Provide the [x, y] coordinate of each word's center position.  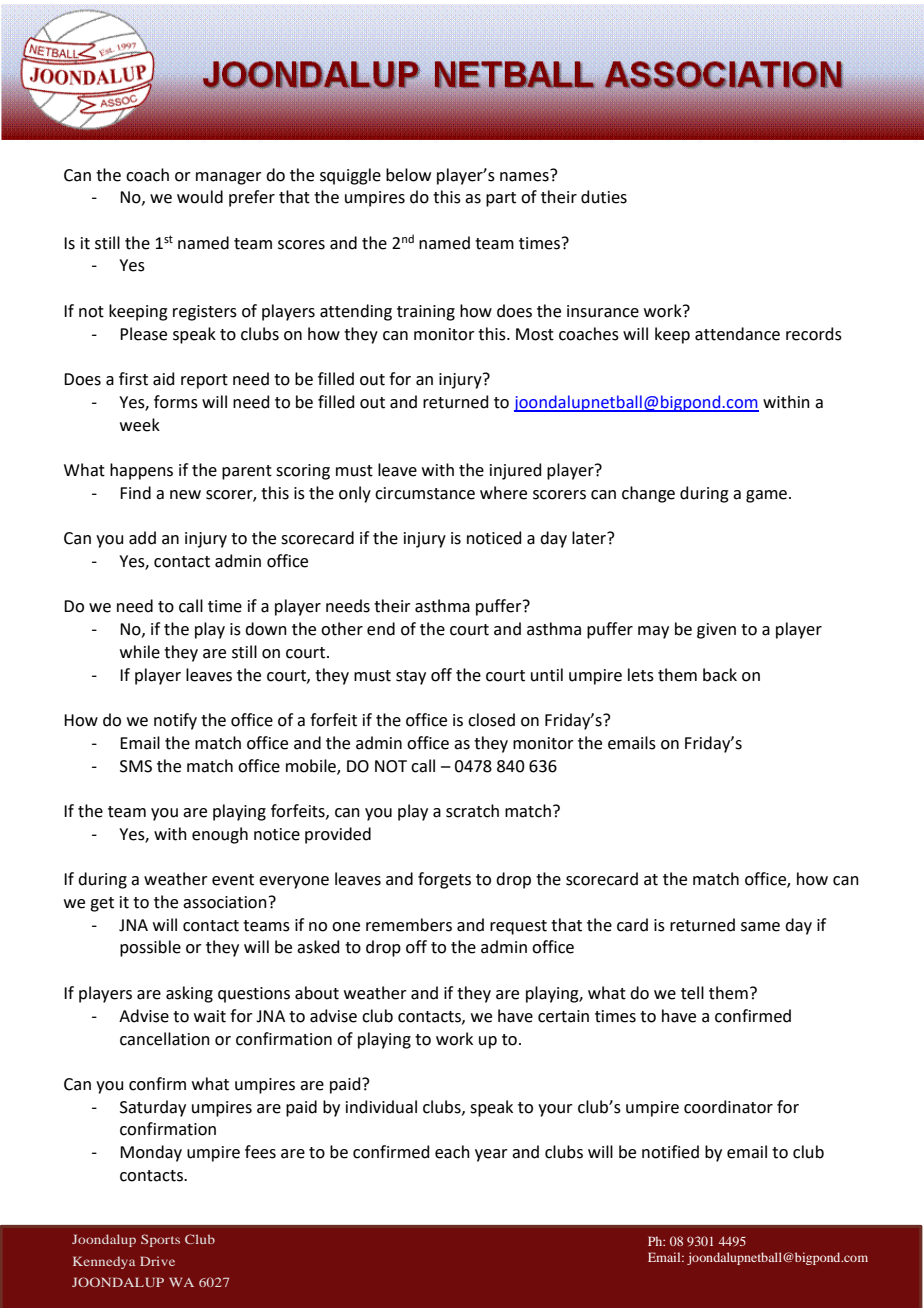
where [503, 493]
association [225, 902]
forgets [444, 880]
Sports [160, 1240]
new [185, 495]
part [501, 199]
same [760, 927]
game [766, 496]
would [200, 197]
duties [604, 197]
